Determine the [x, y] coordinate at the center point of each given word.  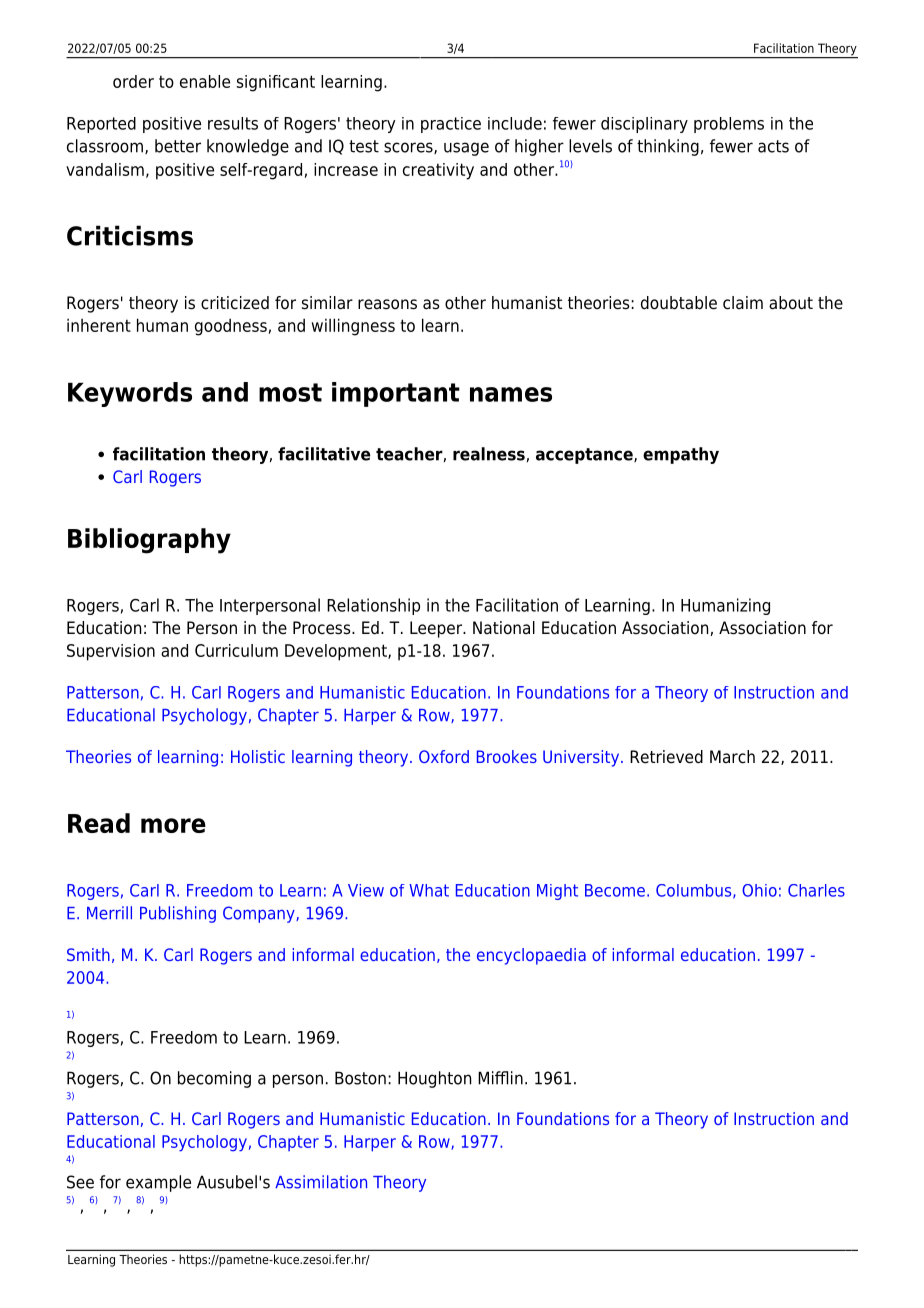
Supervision [111, 652]
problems [729, 125]
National [504, 628]
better [178, 146]
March [732, 757]
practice [451, 125]
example [158, 1183]
